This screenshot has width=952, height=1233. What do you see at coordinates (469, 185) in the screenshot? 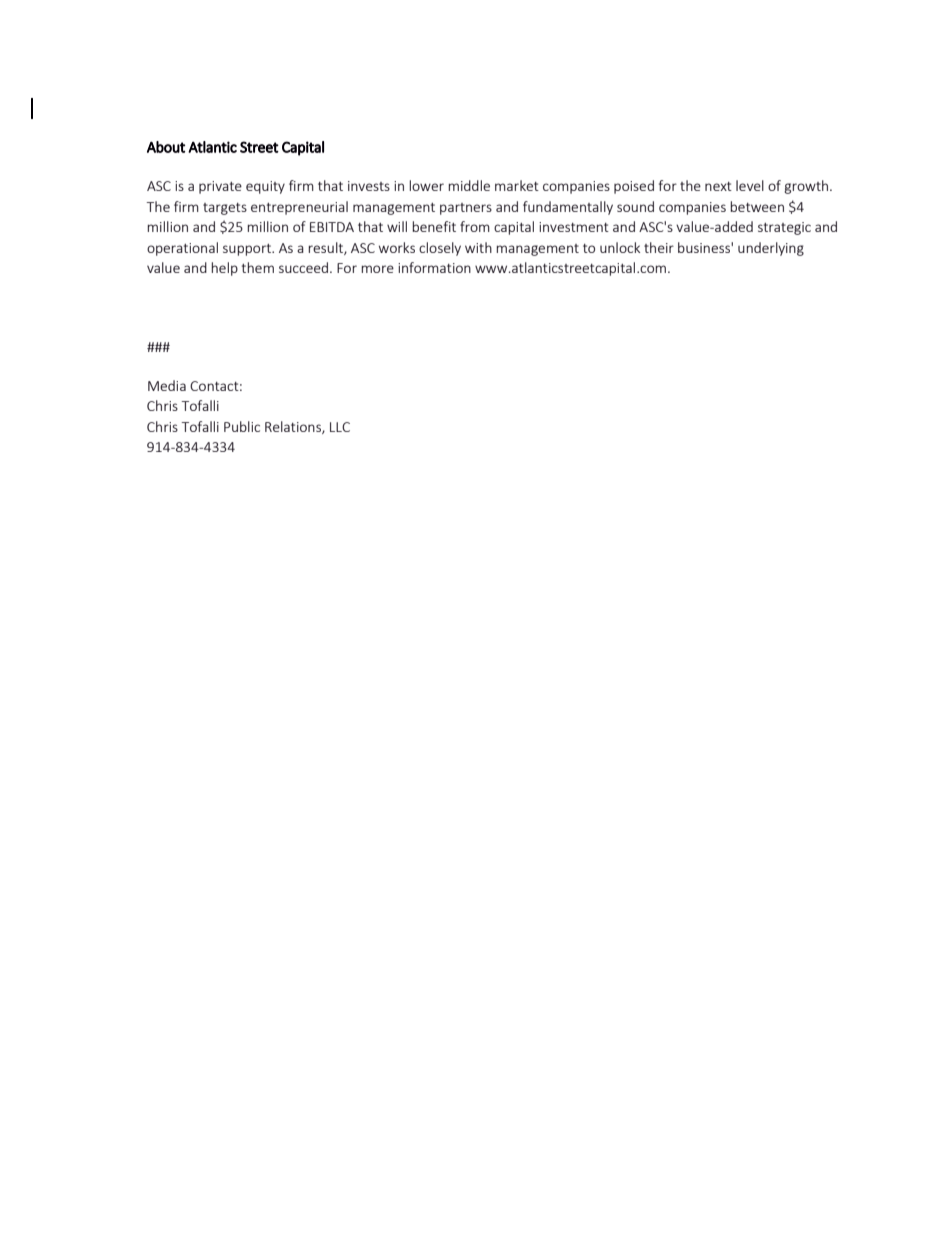
I see `middle` at bounding box center [469, 185].
